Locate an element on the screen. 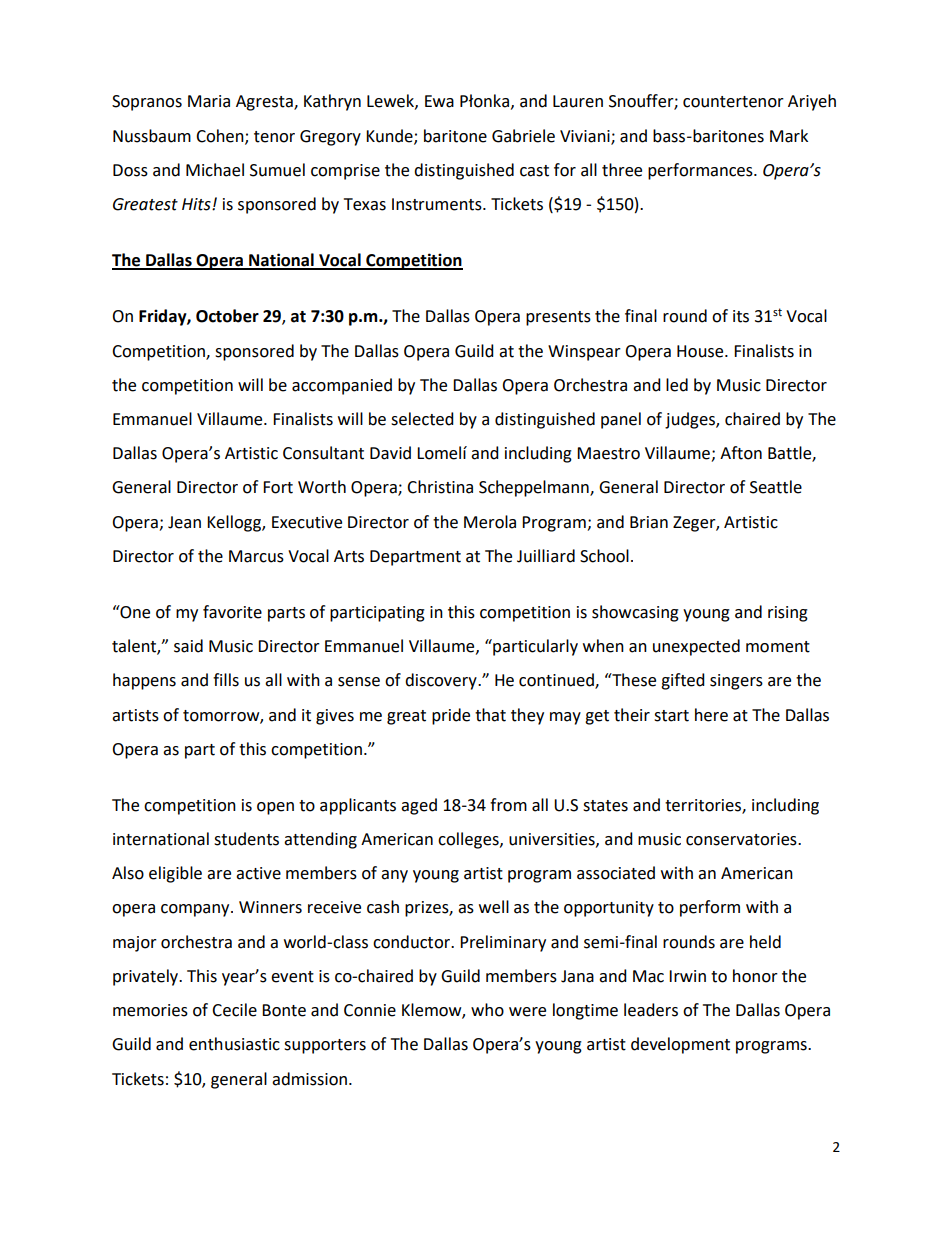 The image size is (952, 1233). discovery is located at coordinates (442, 681).
